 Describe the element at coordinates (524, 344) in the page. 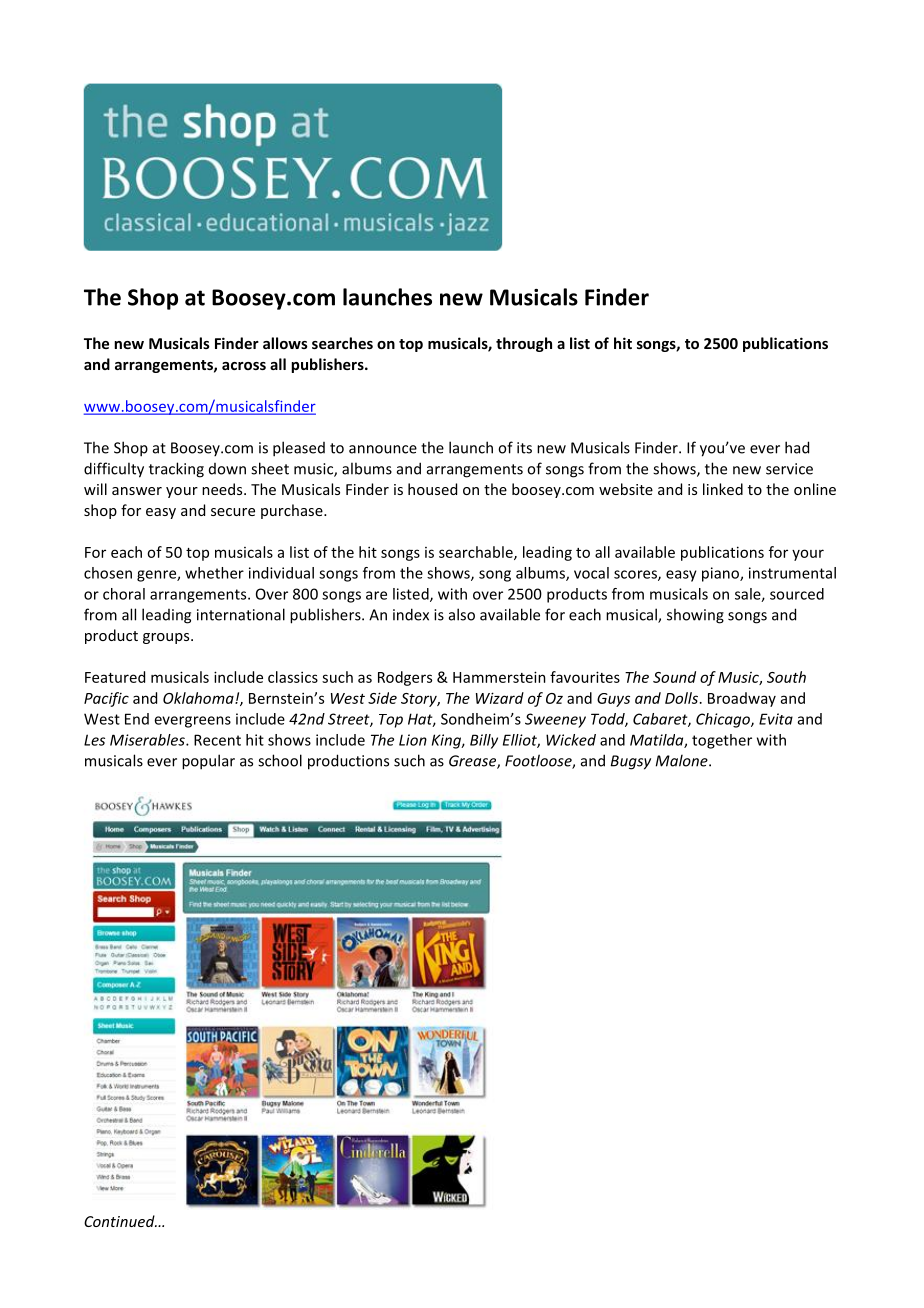

I see `through` at that location.
